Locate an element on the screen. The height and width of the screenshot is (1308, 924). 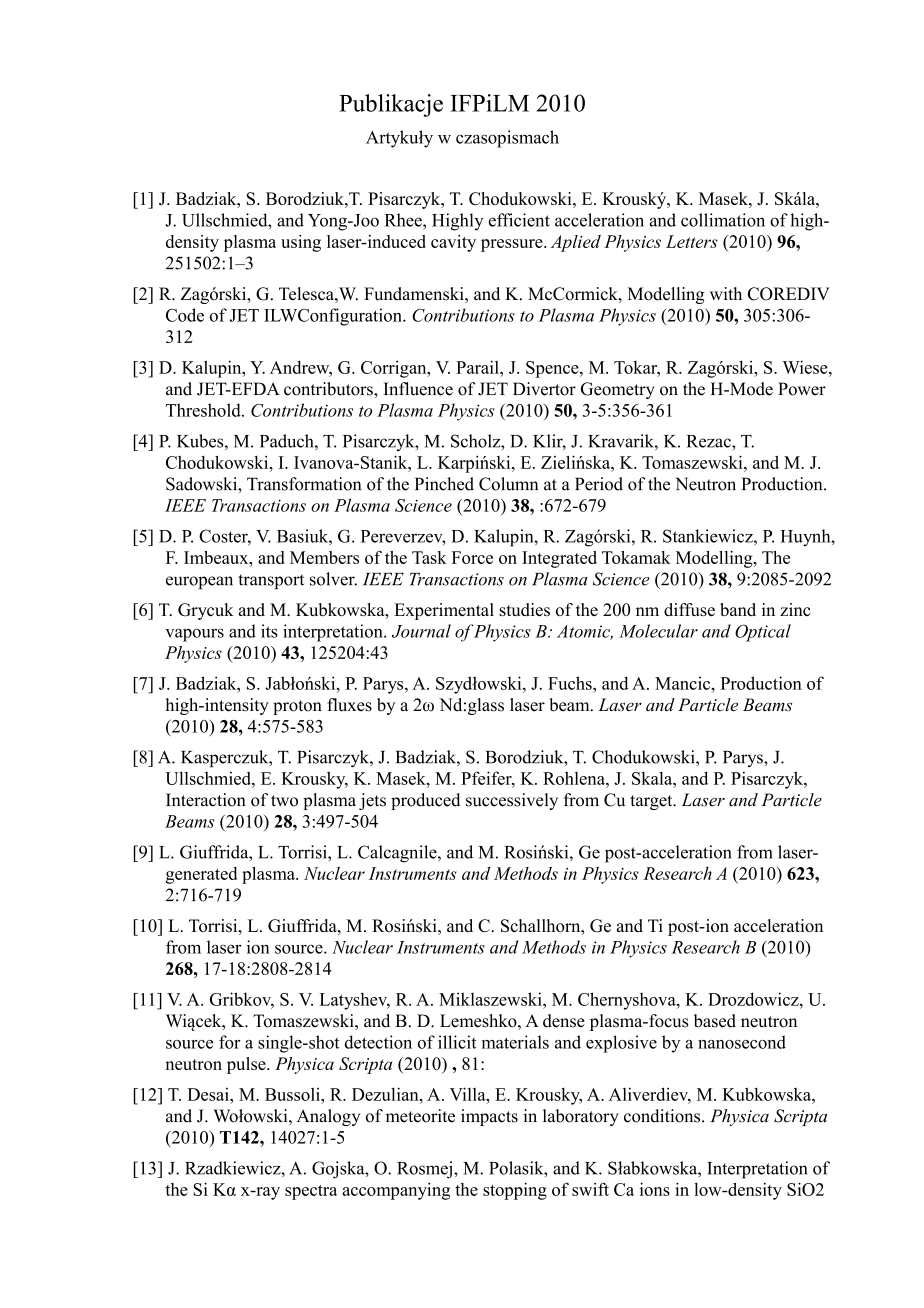
pressure is located at coordinates (513, 245).
